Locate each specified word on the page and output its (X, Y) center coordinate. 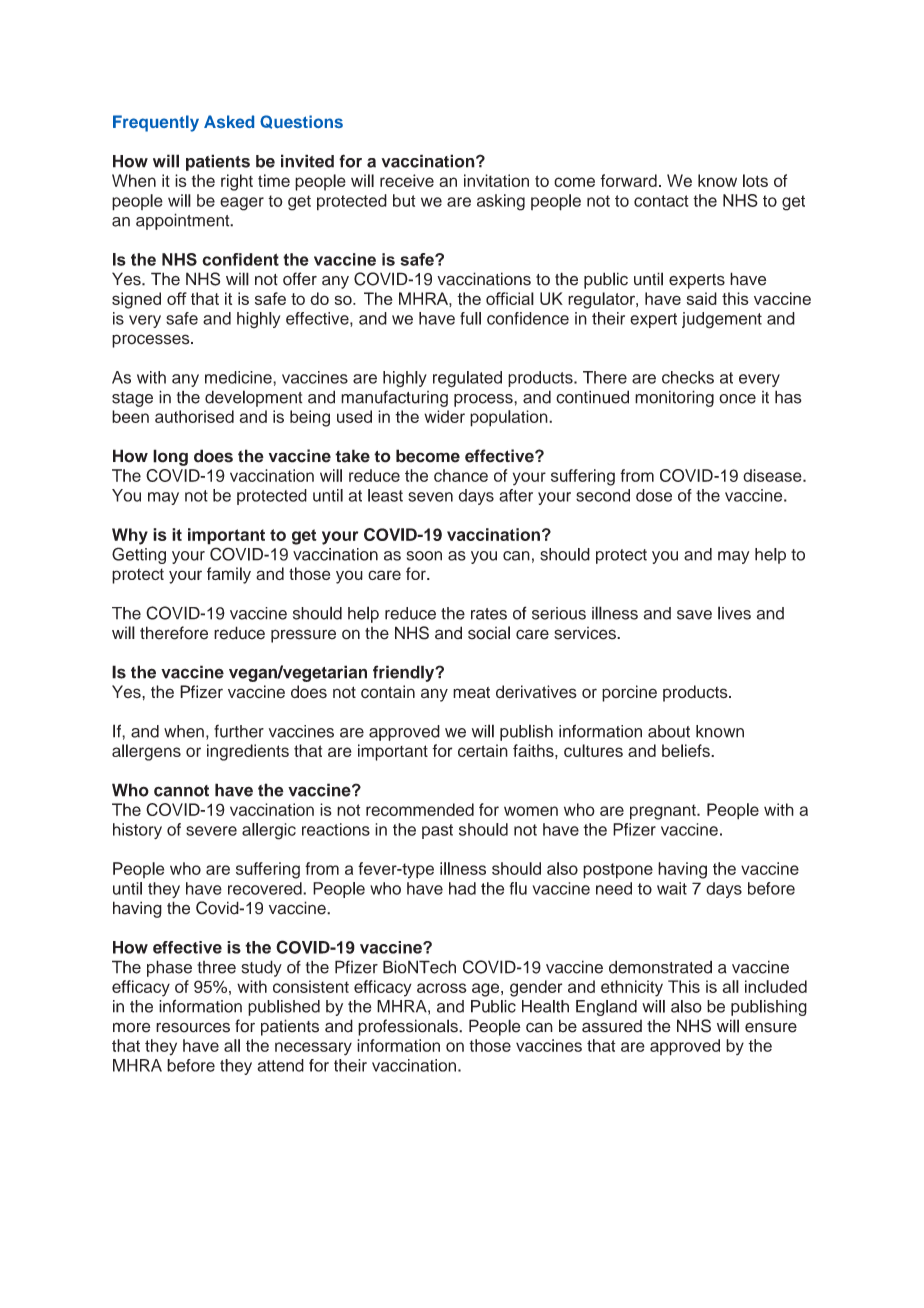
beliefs (687, 750)
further (239, 731)
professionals (409, 1027)
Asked (229, 121)
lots (755, 180)
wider (444, 416)
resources (193, 1027)
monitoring (674, 398)
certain (483, 750)
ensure (771, 1027)
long (170, 457)
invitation (496, 180)
